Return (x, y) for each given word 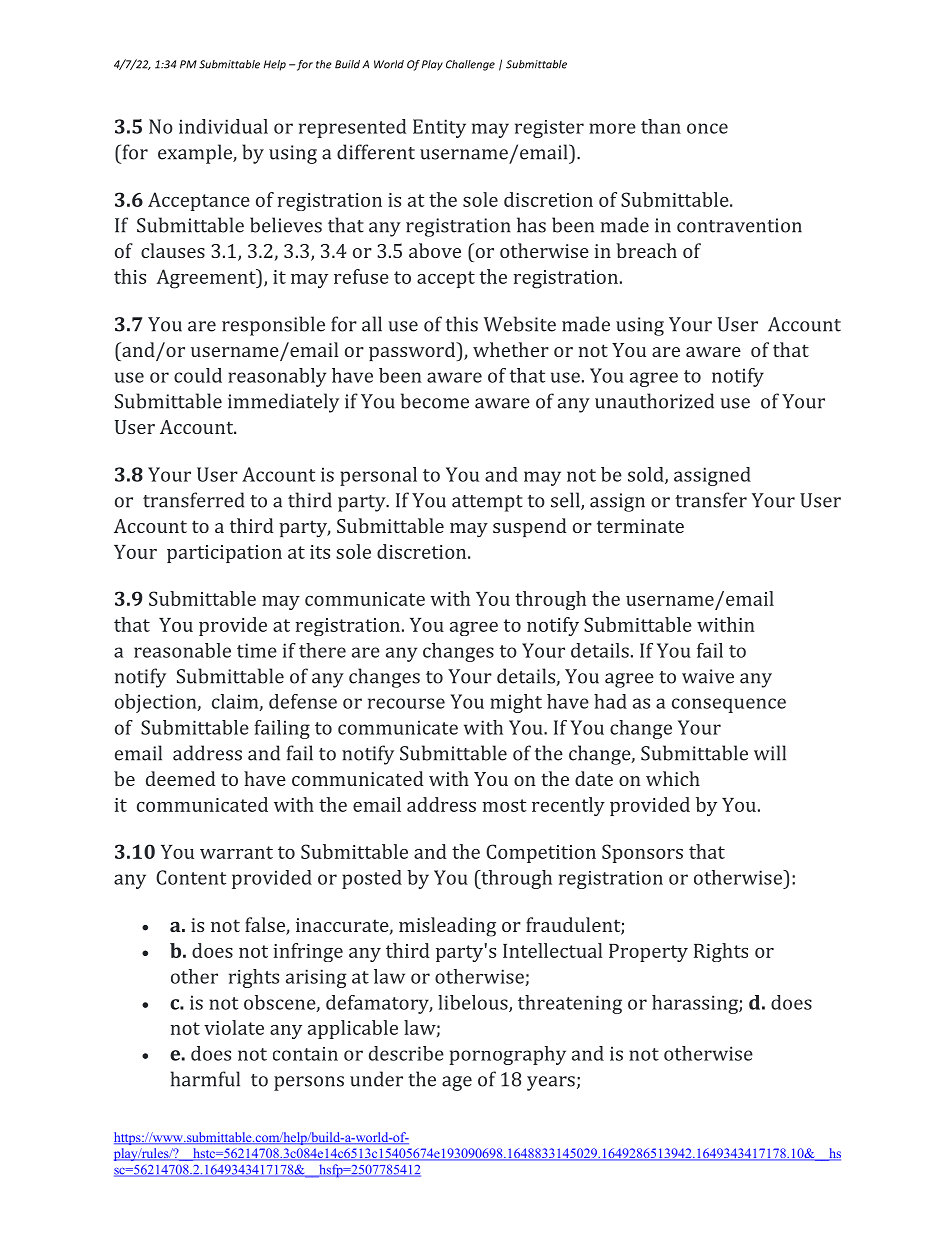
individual (223, 126)
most (504, 805)
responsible (273, 326)
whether (511, 349)
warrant (236, 852)
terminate (640, 526)
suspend (530, 527)
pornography (507, 1055)
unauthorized (654, 401)
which (673, 778)
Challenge (470, 65)
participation (224, 554)
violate (234, 1027)
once (707, 128)
